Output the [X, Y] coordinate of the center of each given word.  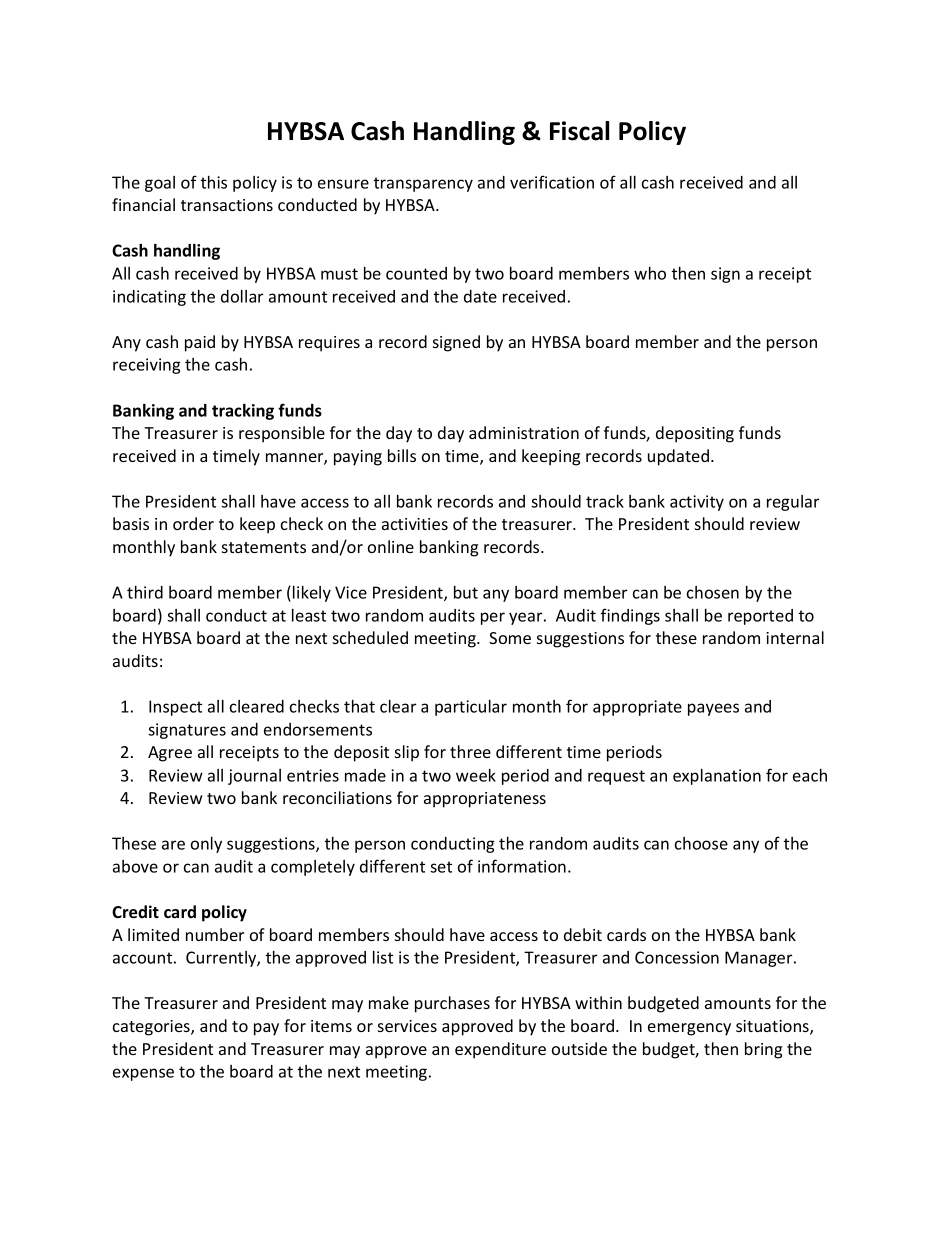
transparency [423, 184]
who [650, 273]
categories [152, 1028]
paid [200, 343]
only [206, 845]
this [214, 182]
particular [471, 708]
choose [701, 843]
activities [415, 524]
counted [416, 273]
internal [795, 637]
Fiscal [579, 131]
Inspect [175, 708]
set [441, 867]
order [193, 523]
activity [697, 503]
